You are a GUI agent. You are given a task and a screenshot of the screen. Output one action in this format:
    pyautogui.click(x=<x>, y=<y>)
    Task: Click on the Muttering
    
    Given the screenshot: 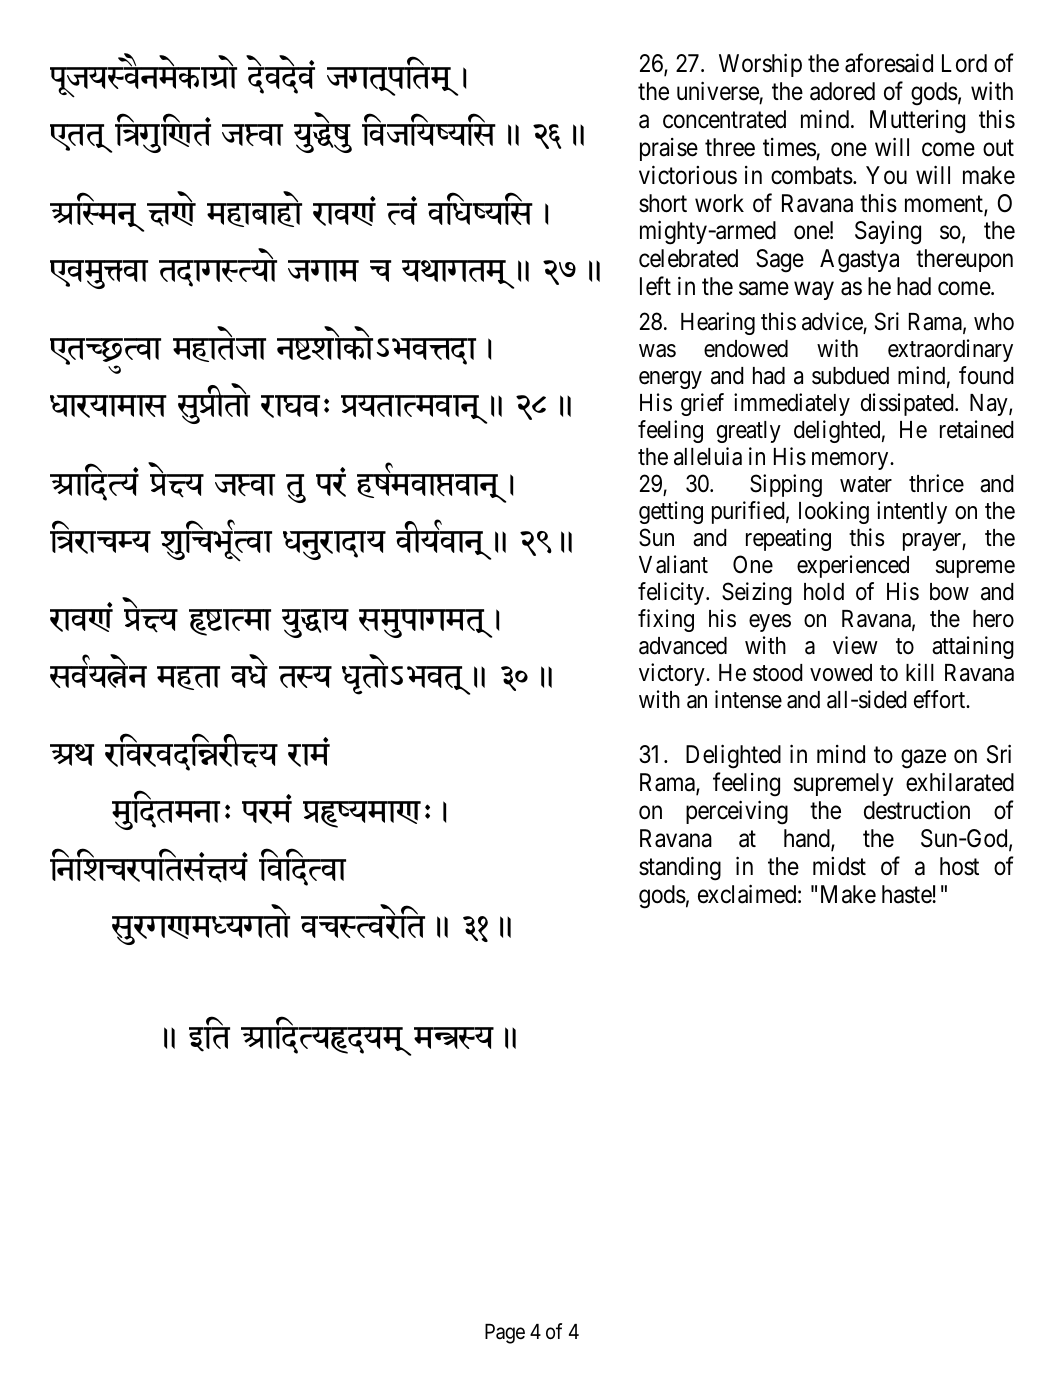 What is the action you would take?
    pyautogui.click(x=917, y=122)
